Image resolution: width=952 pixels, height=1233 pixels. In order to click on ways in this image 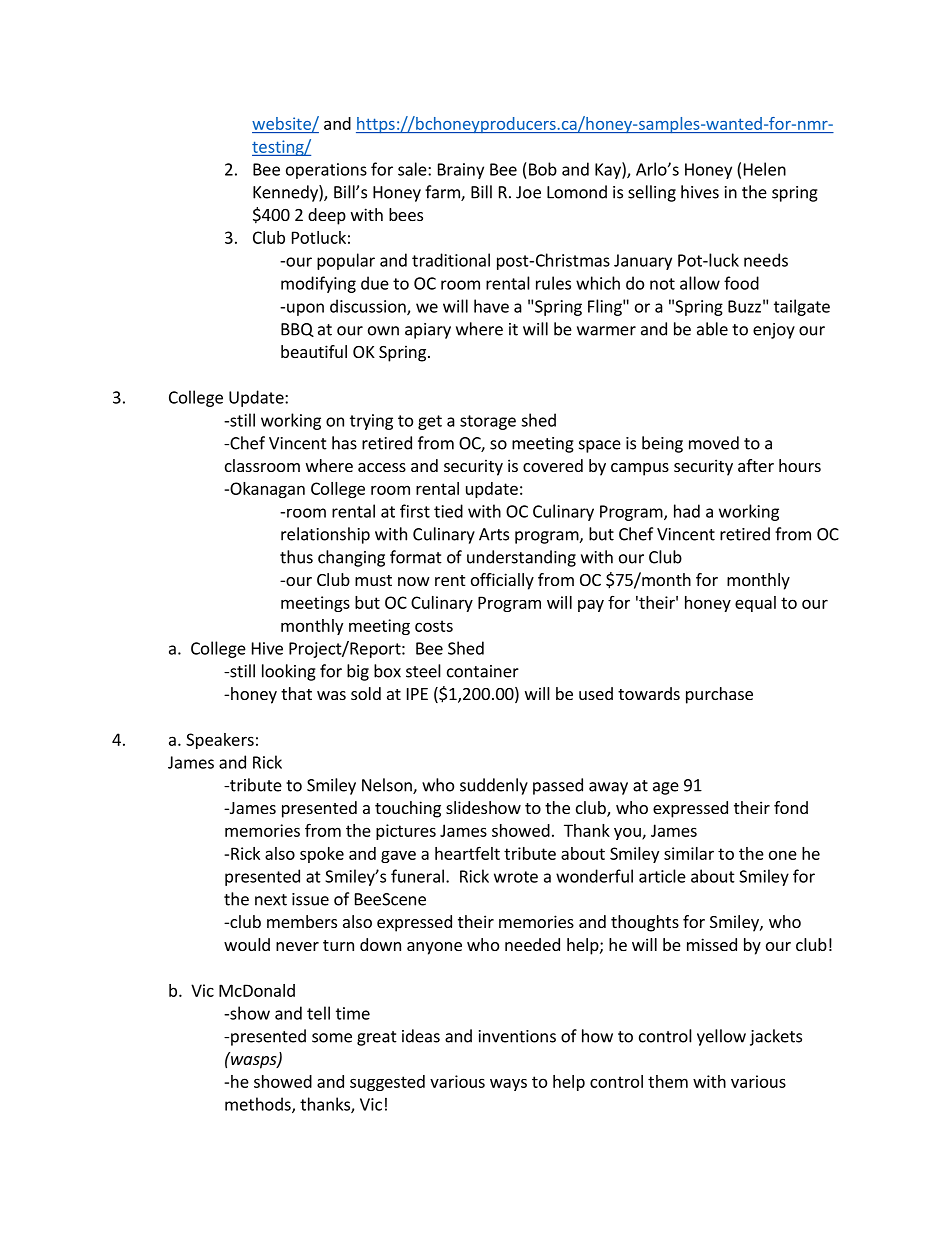, I will do `click(508, 1085)`.
